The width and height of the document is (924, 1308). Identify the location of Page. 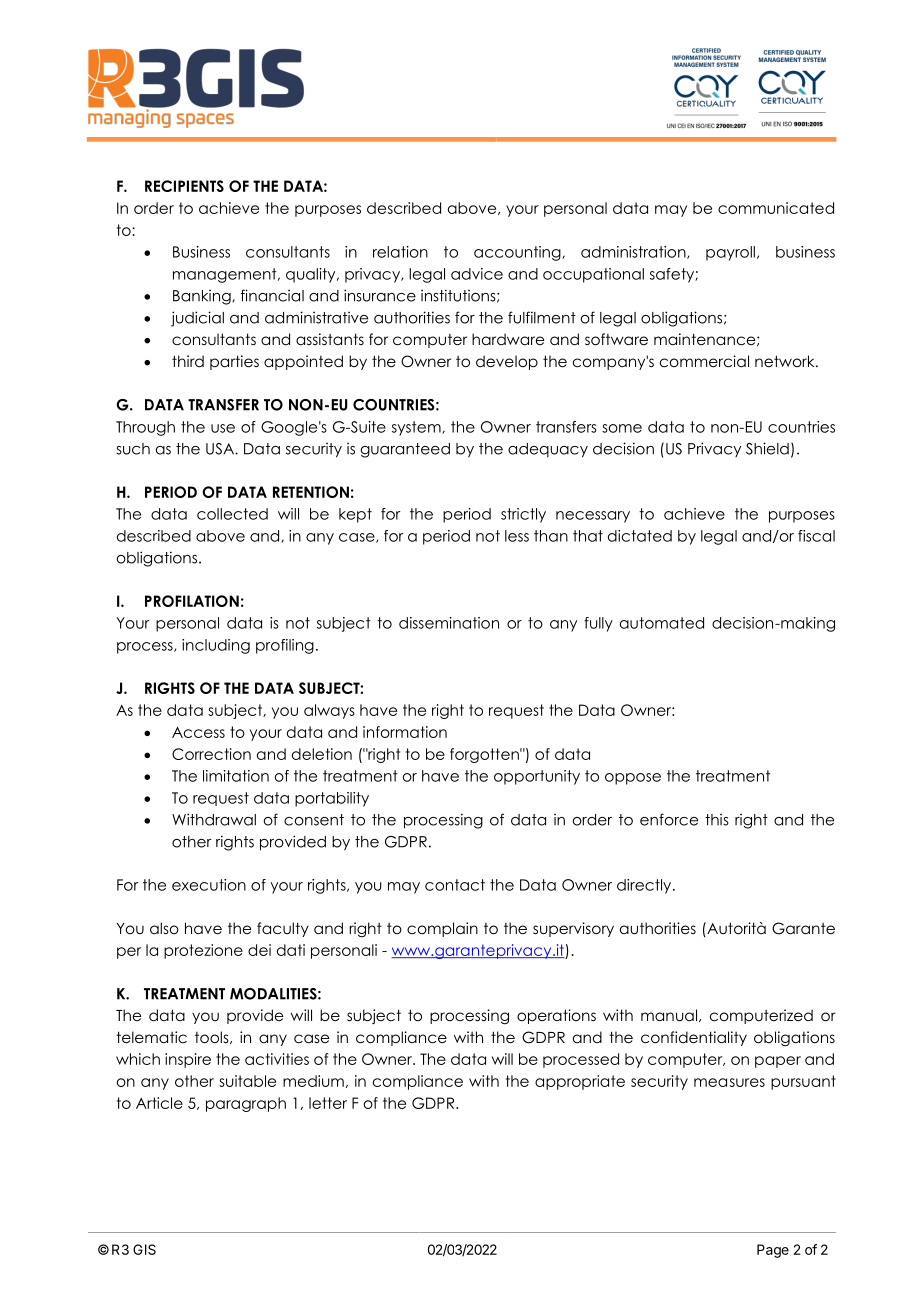
(773, 1251).
